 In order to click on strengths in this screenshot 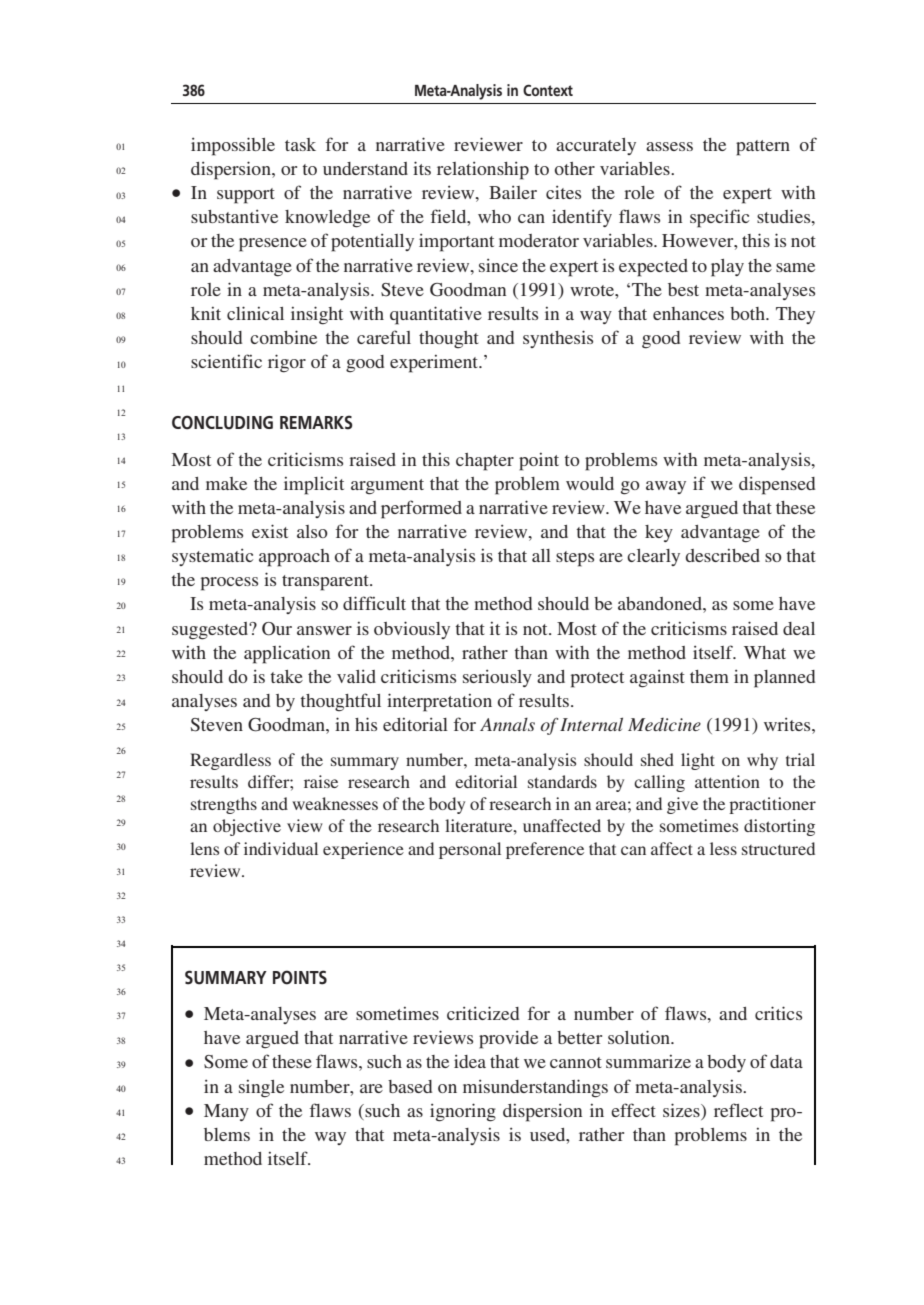, I will do `click(224, 805)`.
